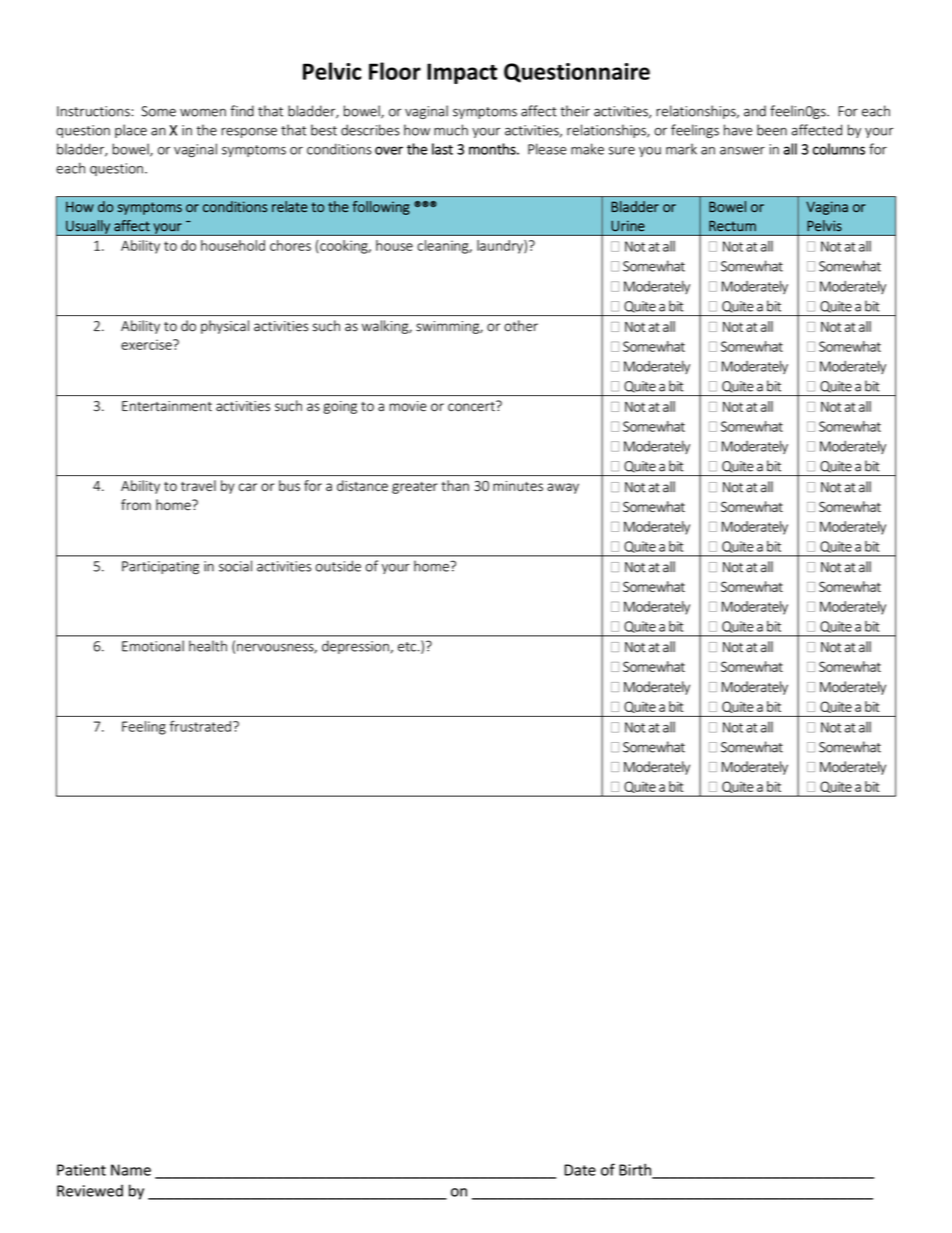 The width and height of the screenshot is (952, 1233). What do you see at coordinates (153, 646) in the screenshot?
I see `Emotional` at bounding box center [153, 646].
